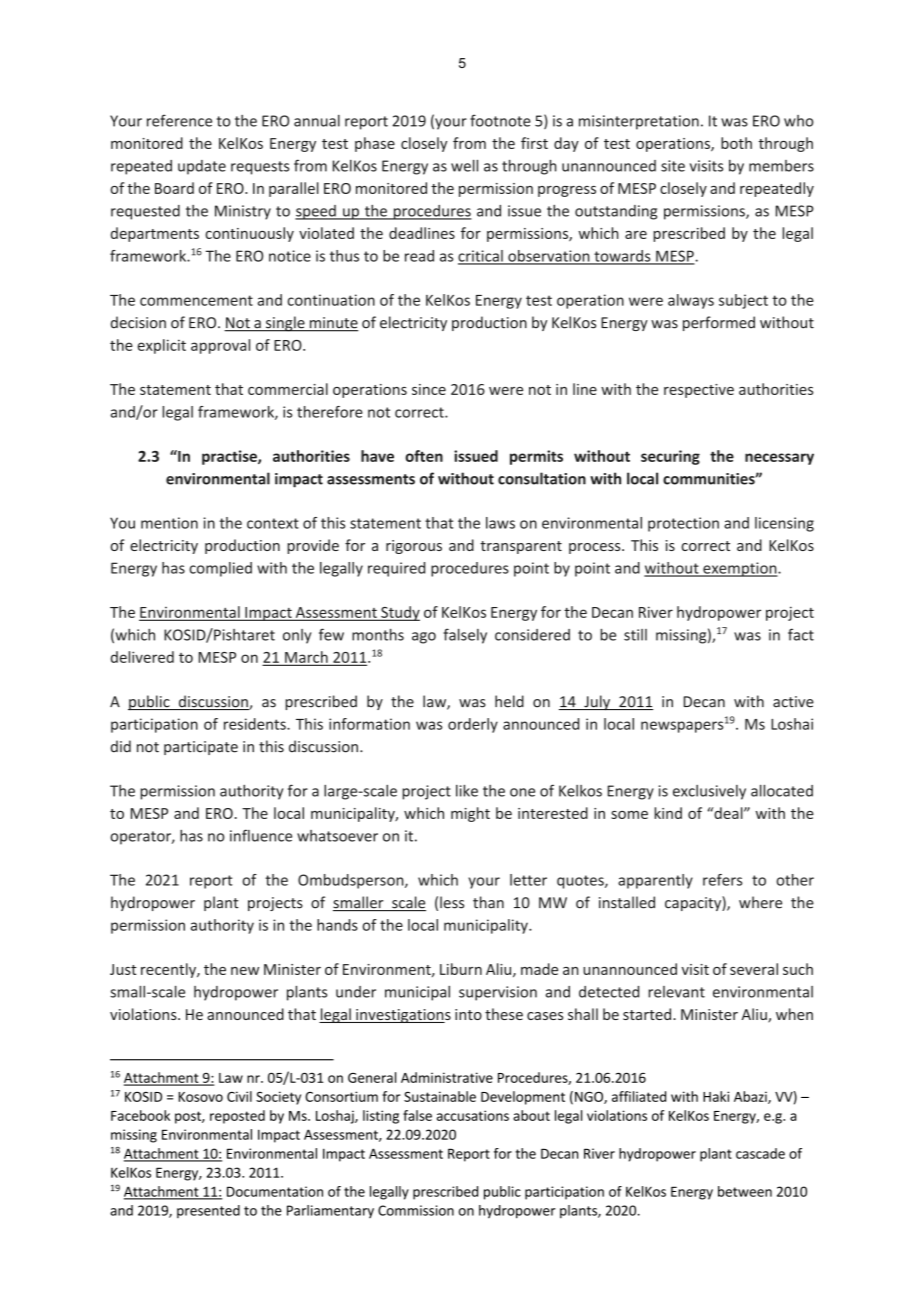  I want to click on Commission, so click(416, 1210).
